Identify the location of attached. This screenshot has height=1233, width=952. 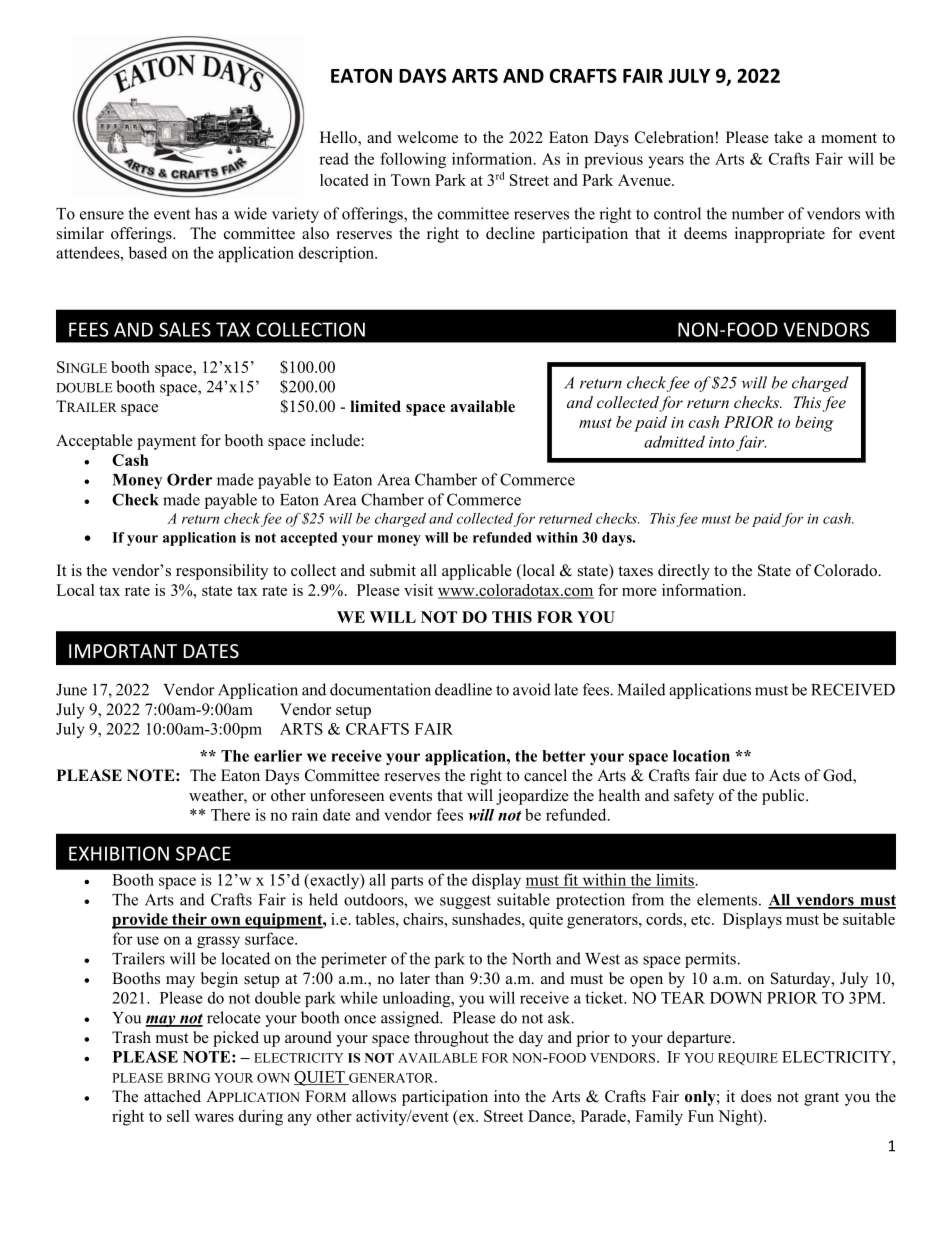
(172, 1096).
